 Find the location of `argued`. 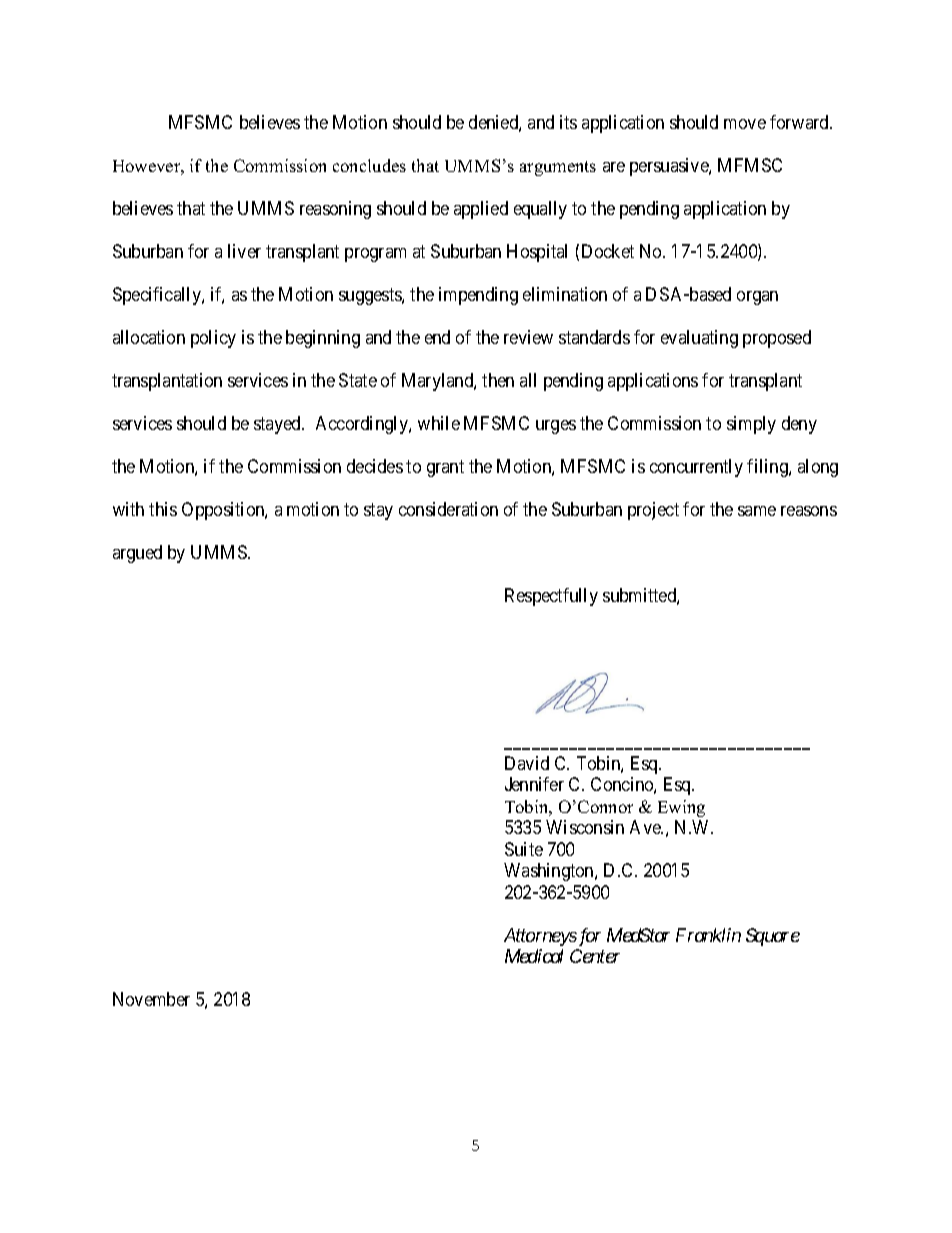

argued is located at coordinates (137, 554).
